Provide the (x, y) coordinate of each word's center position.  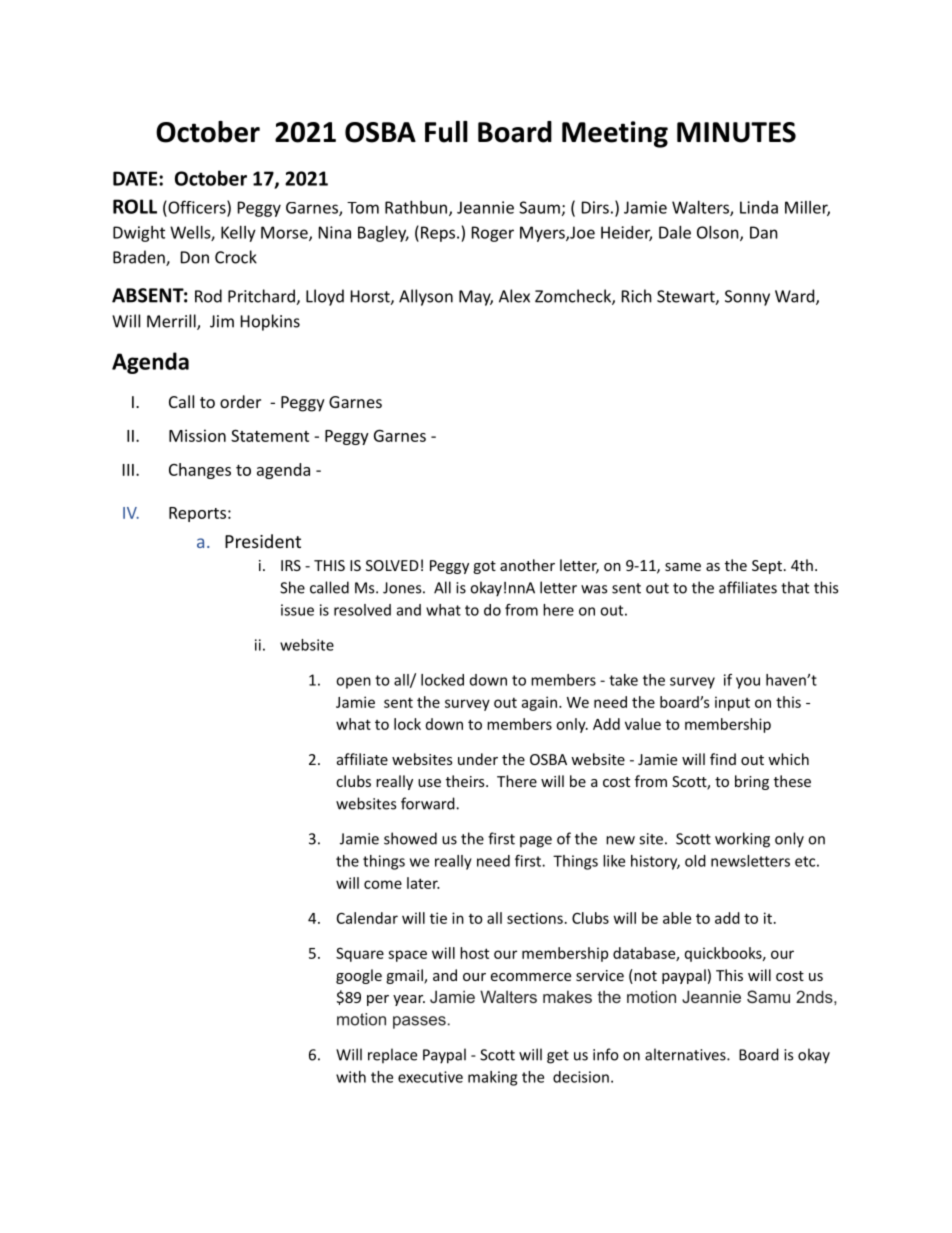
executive (430, 1077)
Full (446, 132)
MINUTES (736, 132)
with (351, 1077)
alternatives (686, 1054)
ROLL (135, 206)
